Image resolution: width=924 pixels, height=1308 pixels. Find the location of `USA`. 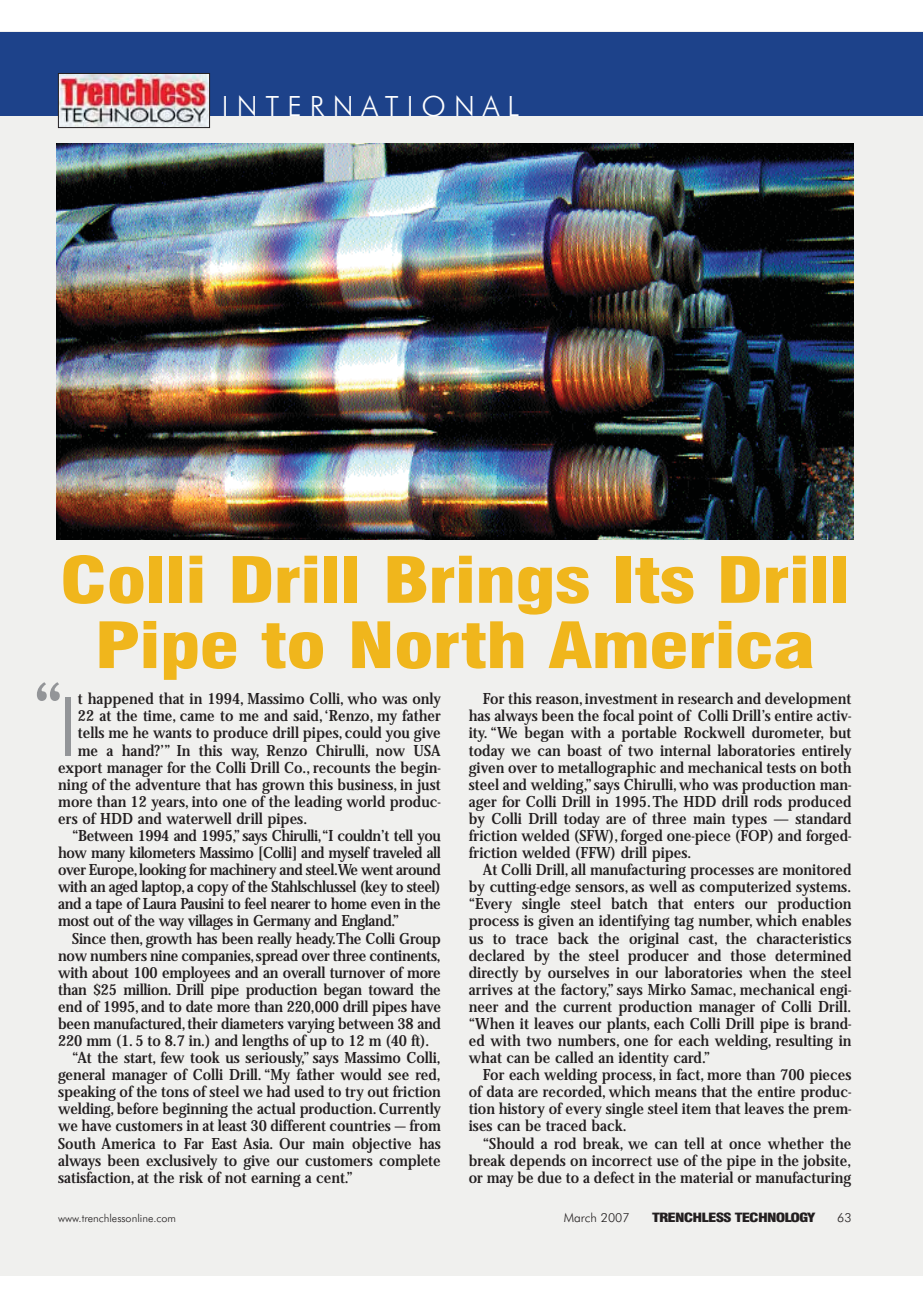

USA is located at coordinates (427, 750).
